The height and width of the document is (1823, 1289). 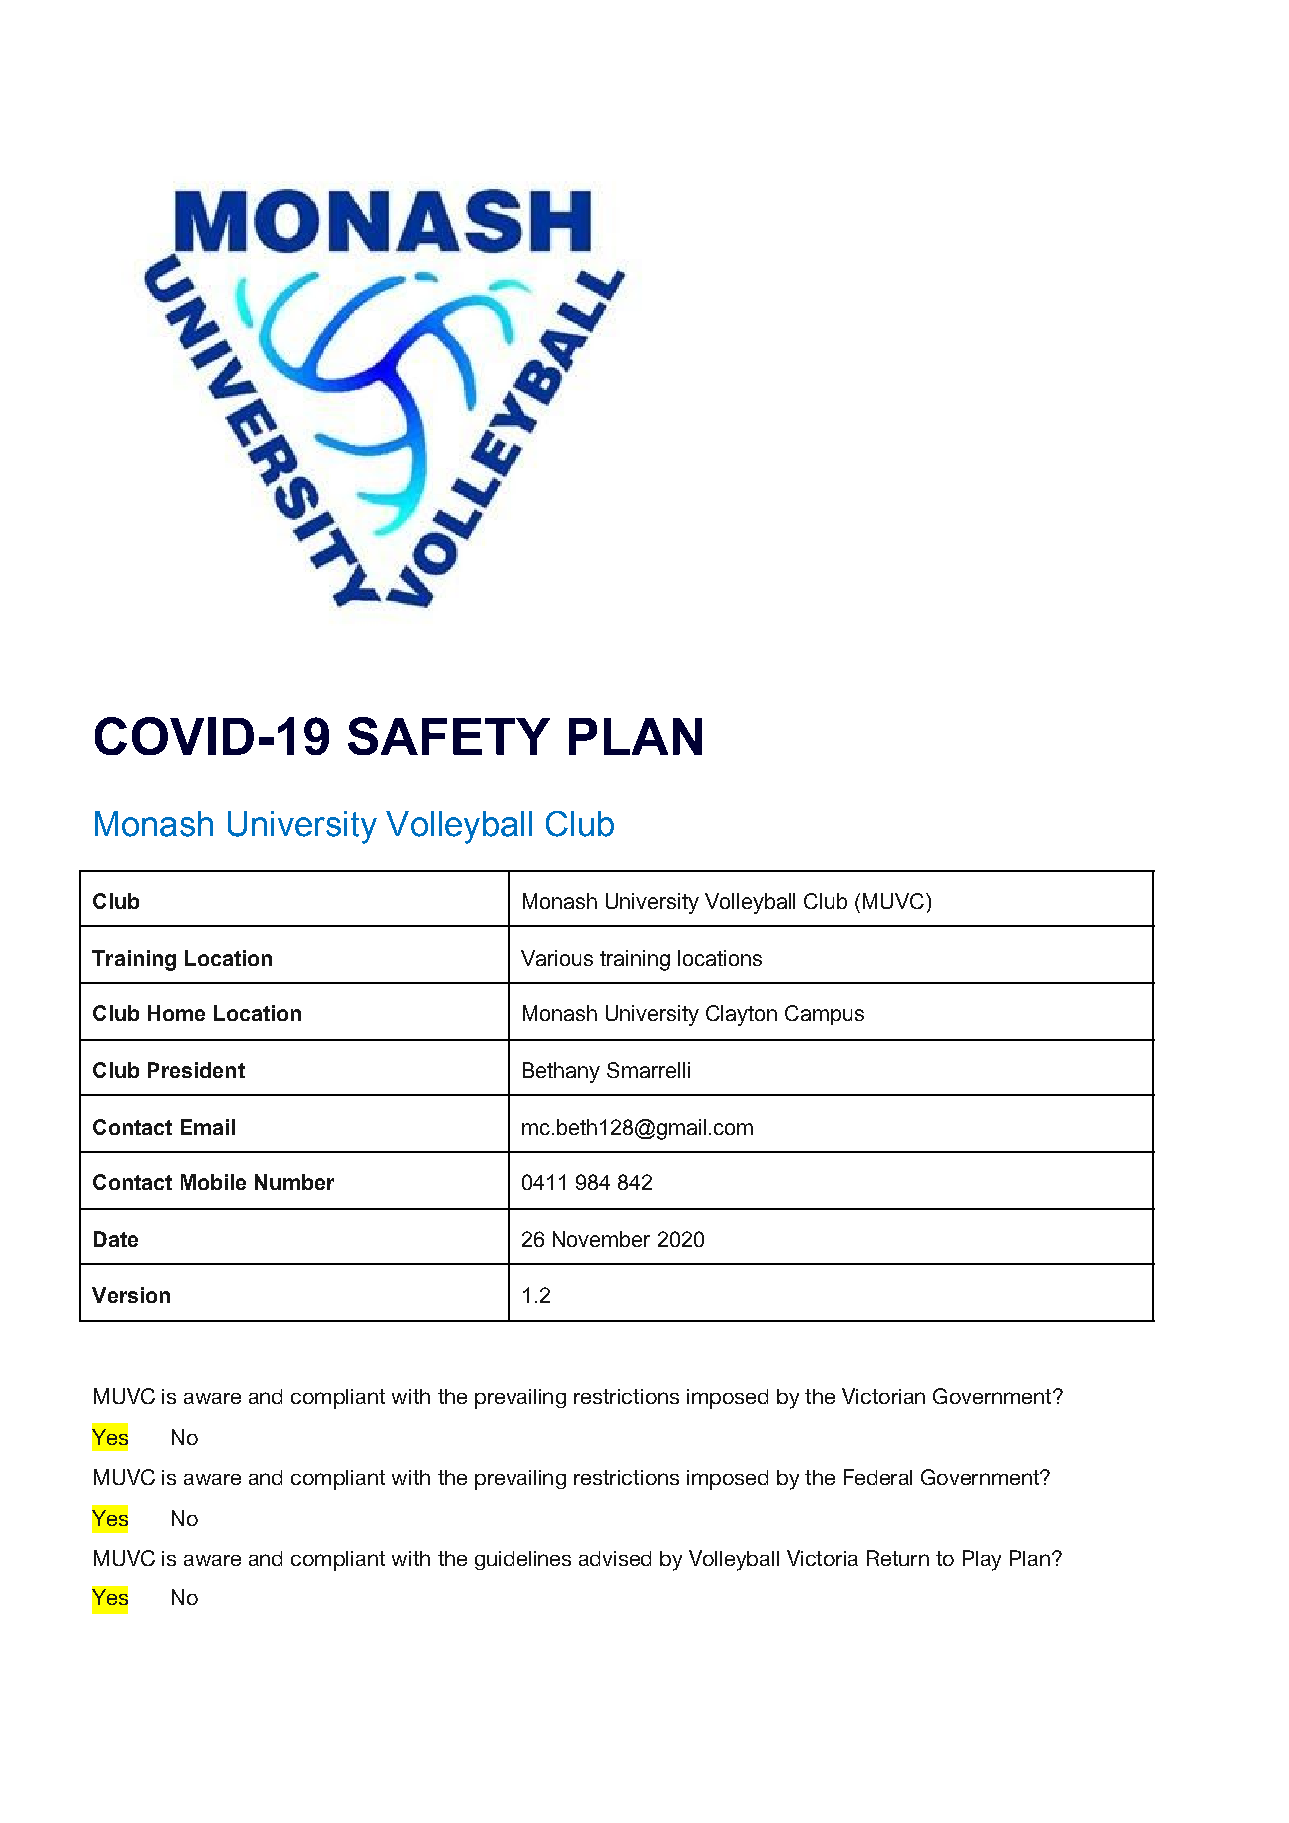 I want to click on SAFETY, so click(x=449, y=736).
